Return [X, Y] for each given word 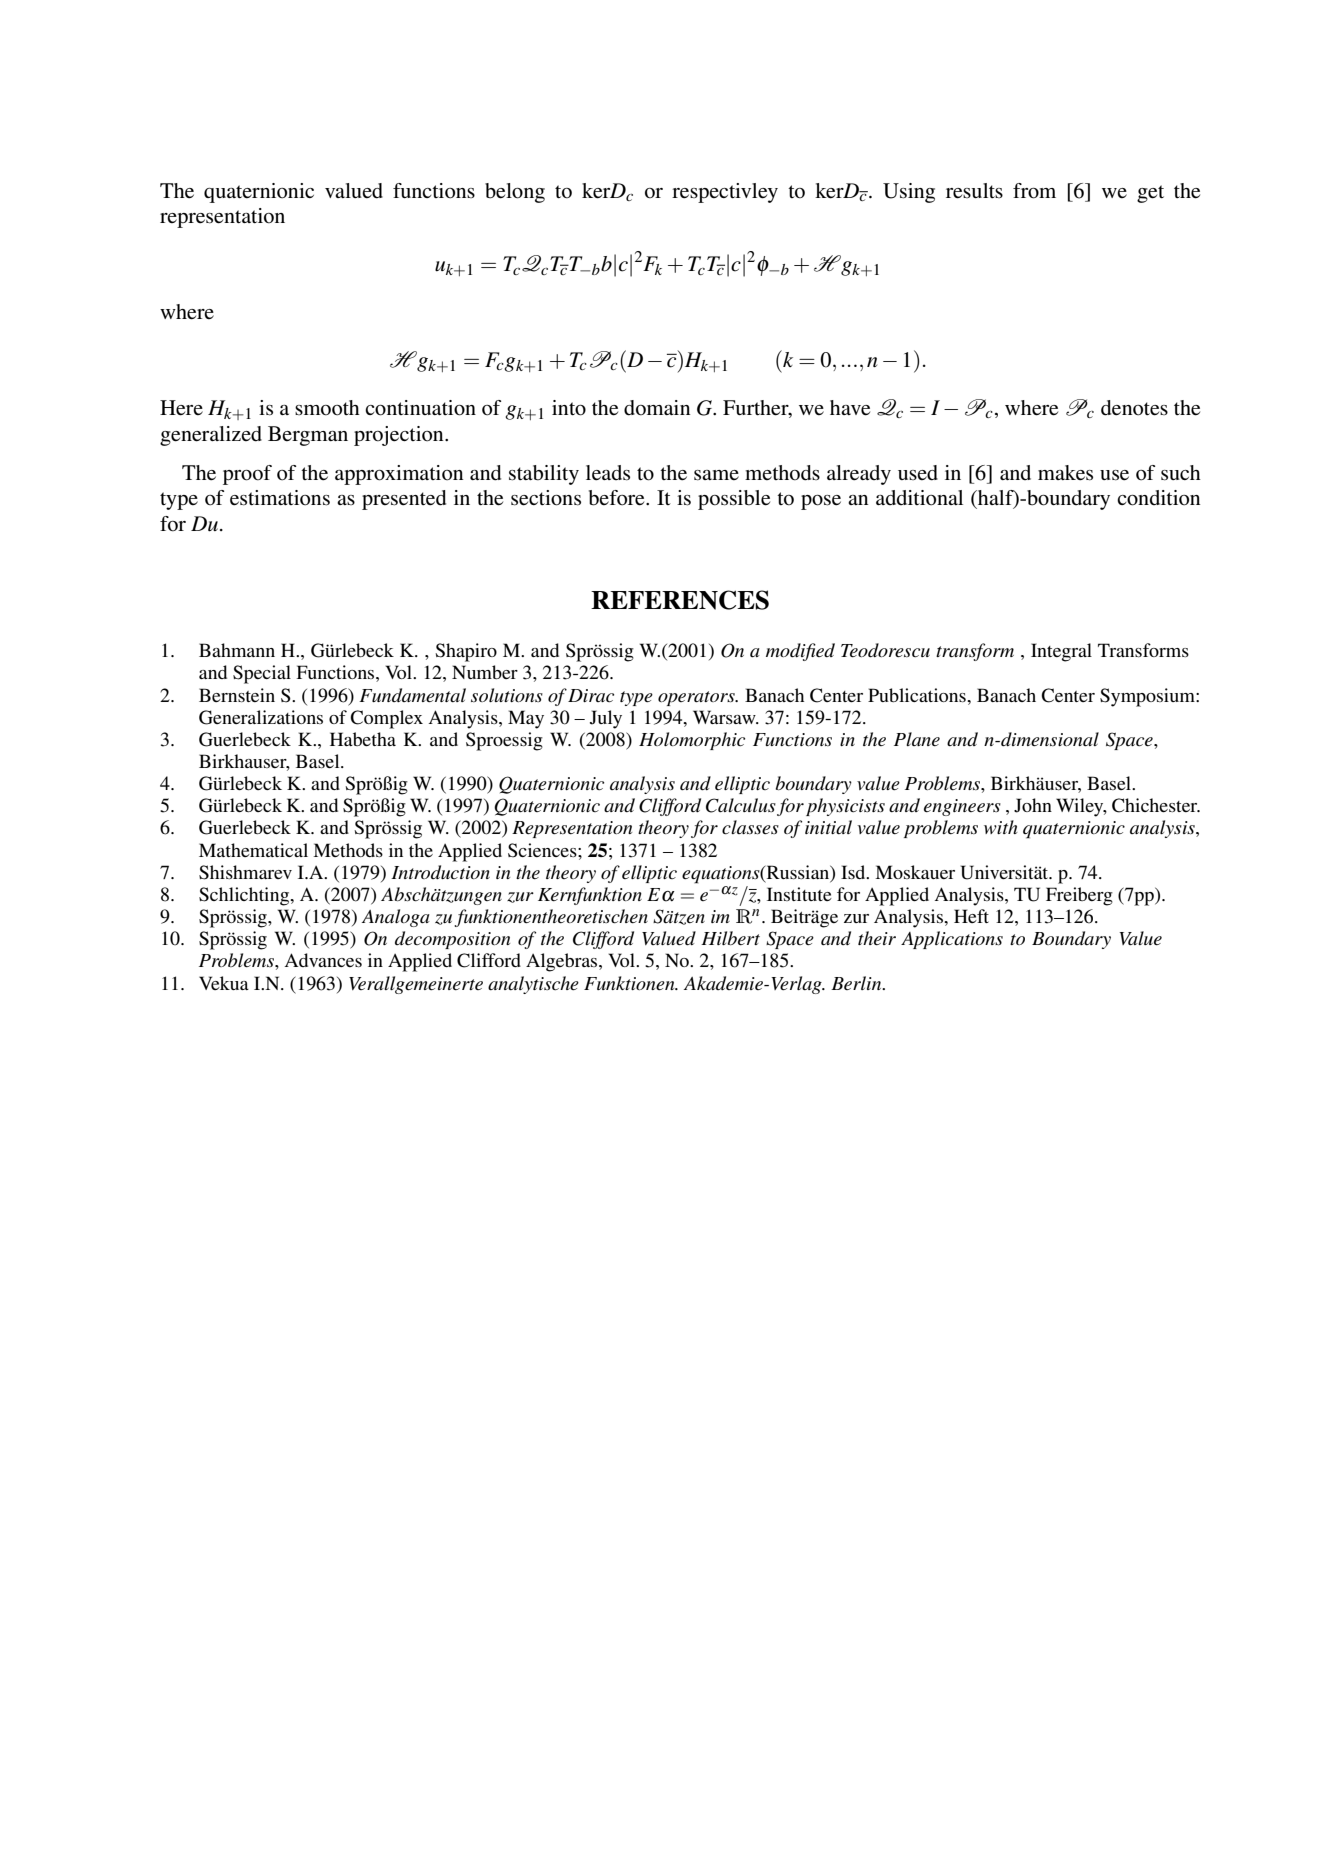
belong [515, 193]
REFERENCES [680, 600]
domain [657, 408]
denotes [1134, 408]
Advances [323, 960]
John [1033, 805]
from [1034, 191]
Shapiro [466, 652]
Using [909, 193]
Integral [1061, 652]
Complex [386, 719]
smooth [327, 408]
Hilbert [730, 938]
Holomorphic [692, 741]
